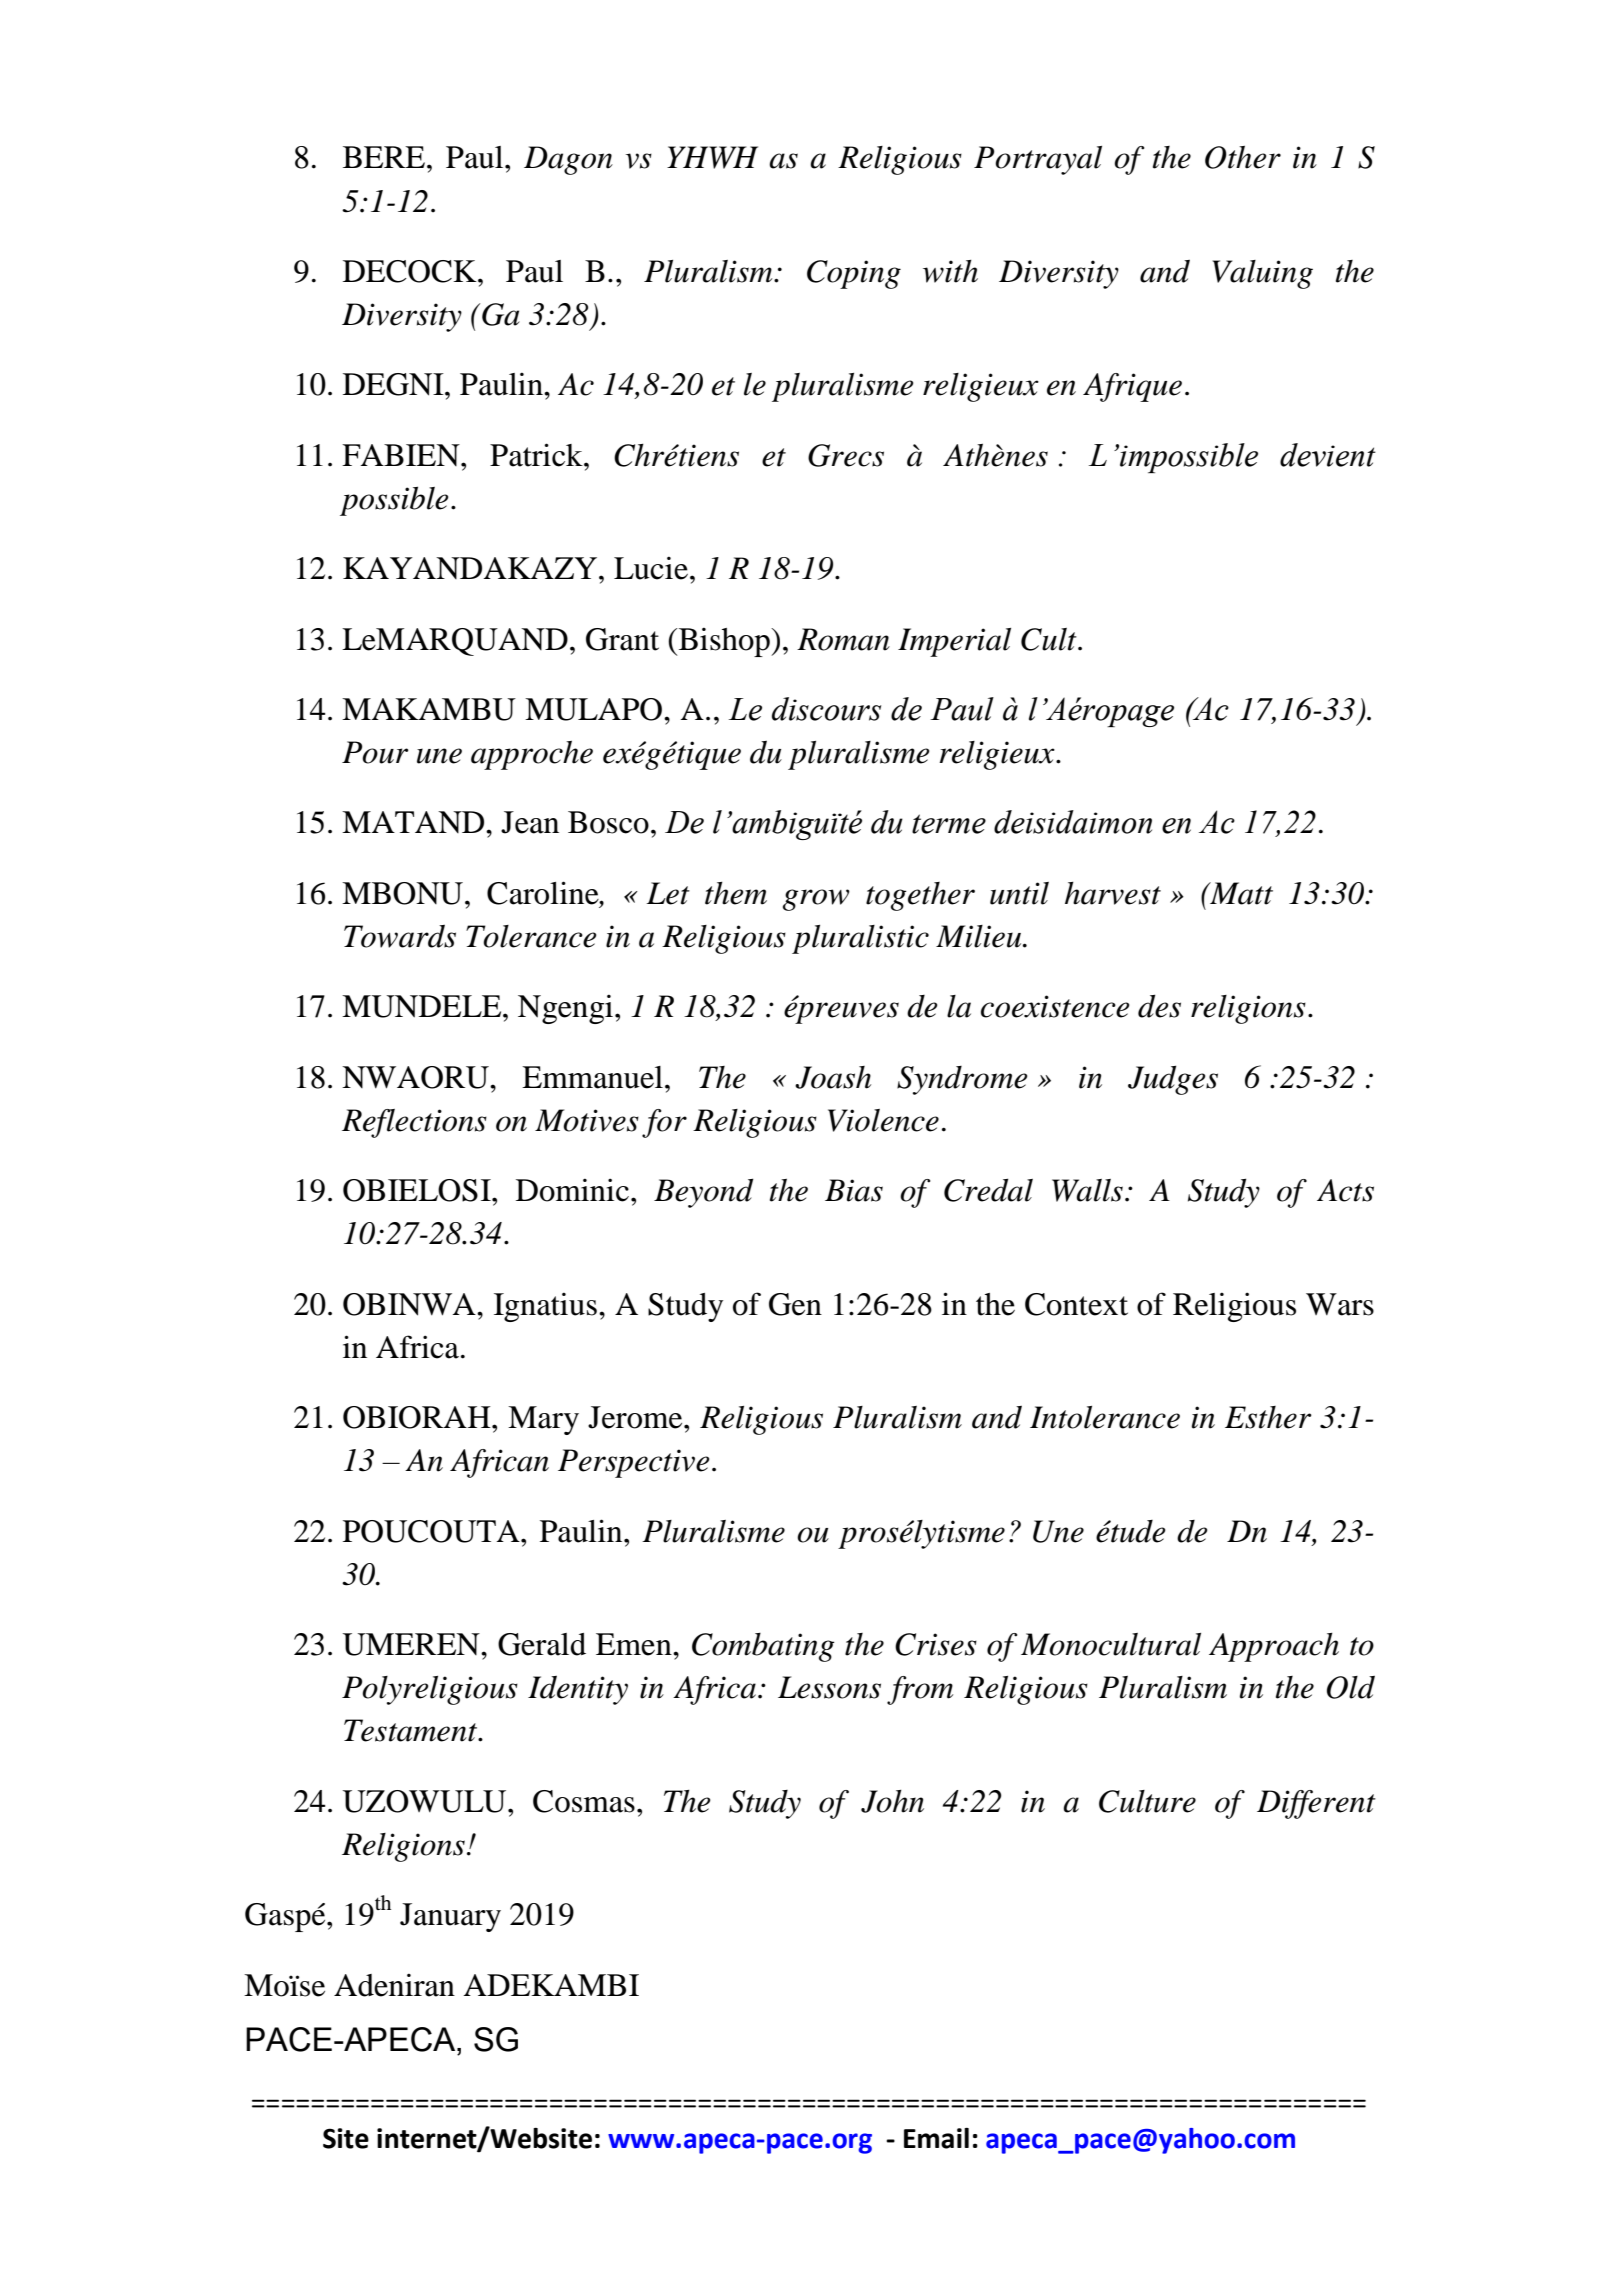 The width and height of the image is (1619, 2289). I want to click on Matt, so click(1240, 893).
